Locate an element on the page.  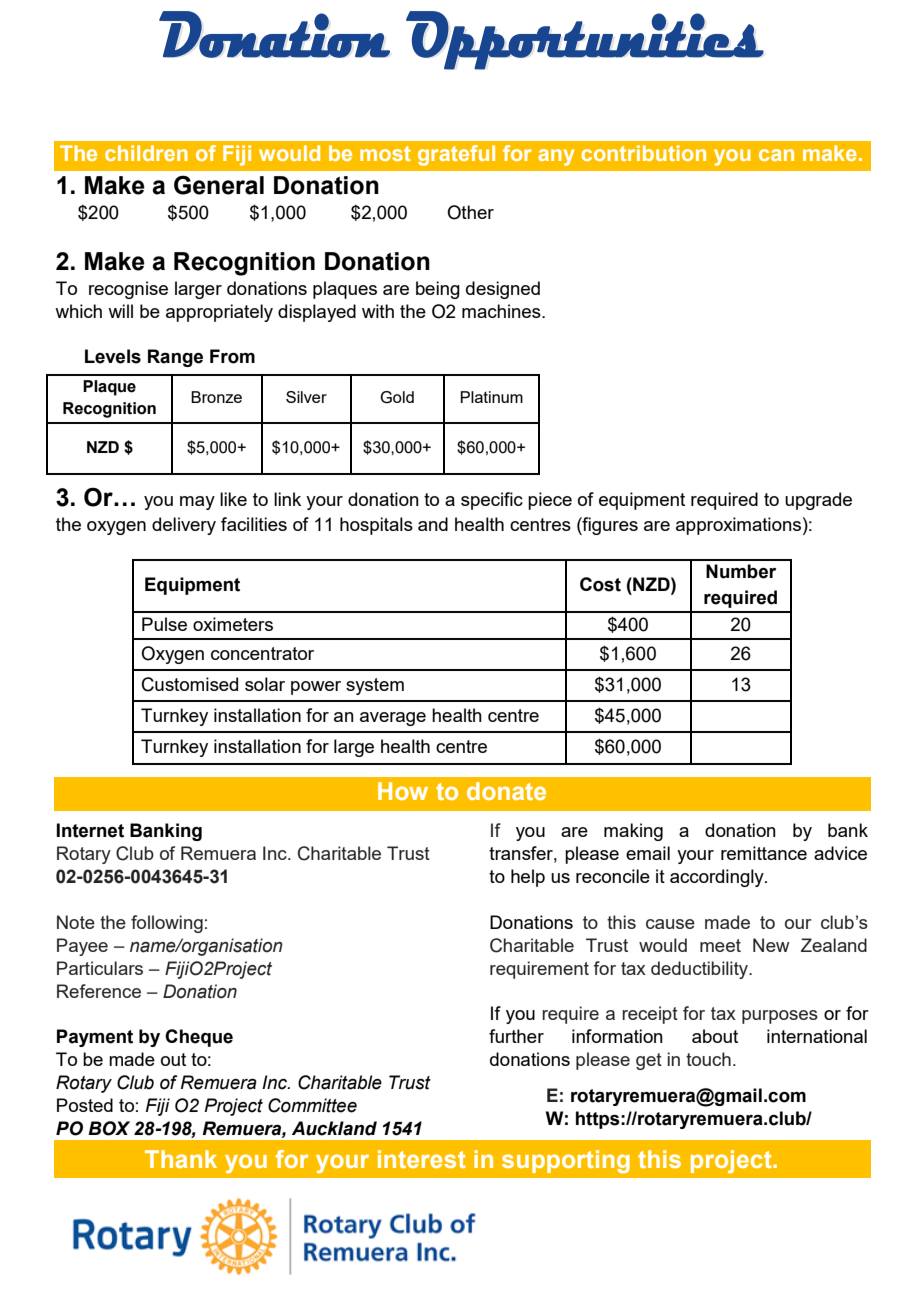
Thank is located at coordinates (181, 1159).
